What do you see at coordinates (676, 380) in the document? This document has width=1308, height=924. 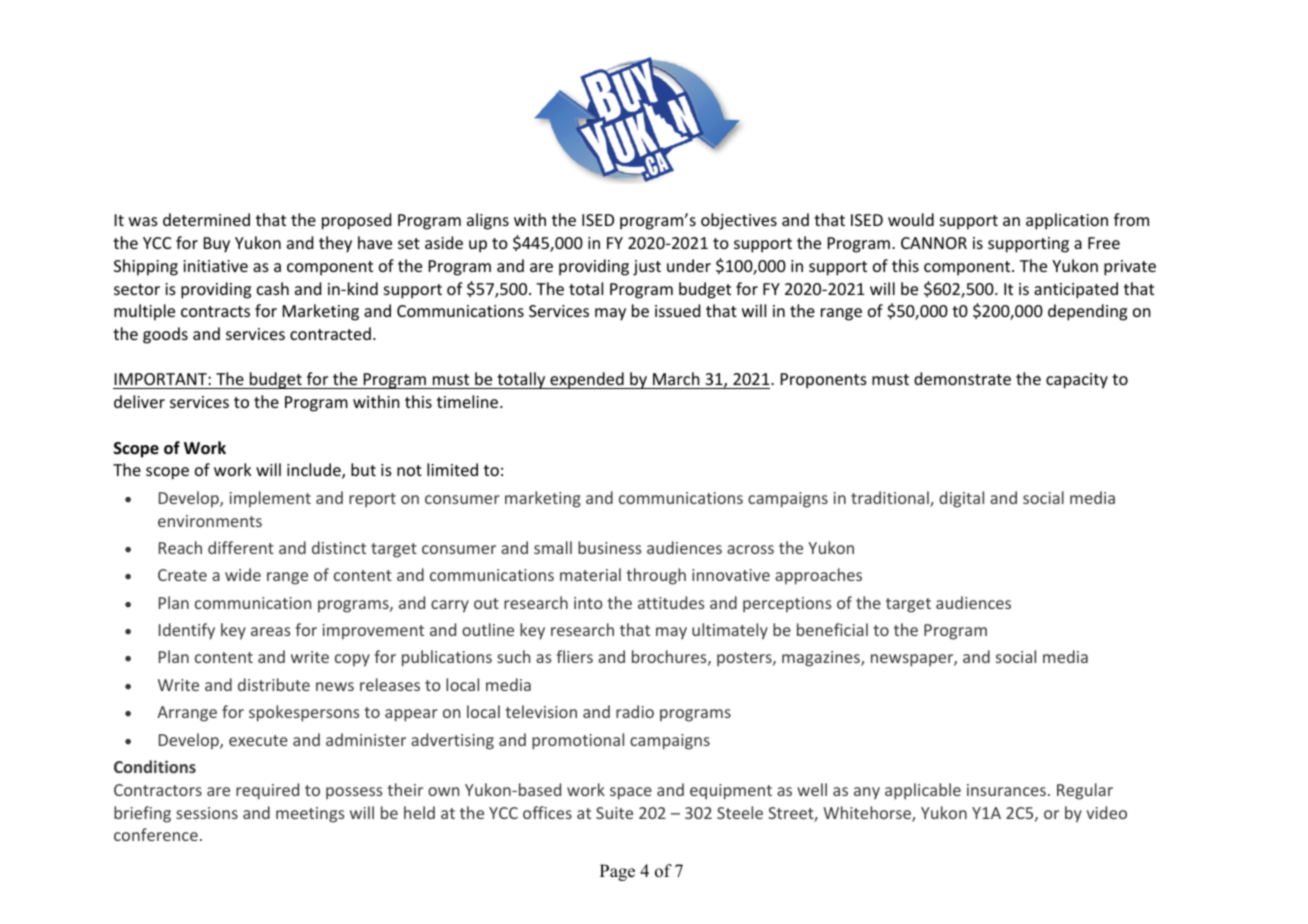 I see `March` at bounding box center [676, 380].
